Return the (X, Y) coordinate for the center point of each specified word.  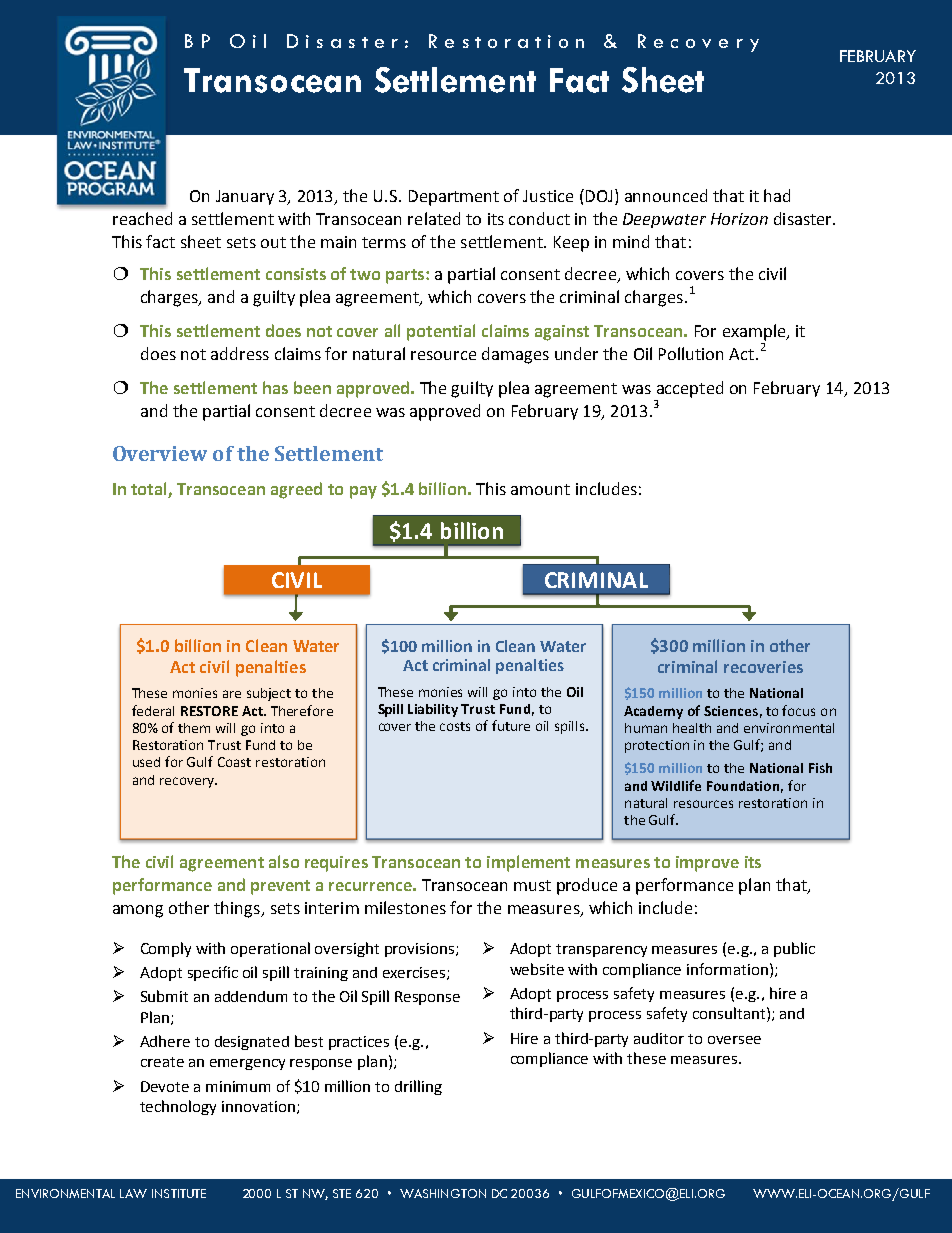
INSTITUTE (179, 1193)
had (777, 195)
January (245, 197)
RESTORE (209, 711)
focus (798, 710)
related (434, 218)
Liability (433, 710)
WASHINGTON (443, 1193)
